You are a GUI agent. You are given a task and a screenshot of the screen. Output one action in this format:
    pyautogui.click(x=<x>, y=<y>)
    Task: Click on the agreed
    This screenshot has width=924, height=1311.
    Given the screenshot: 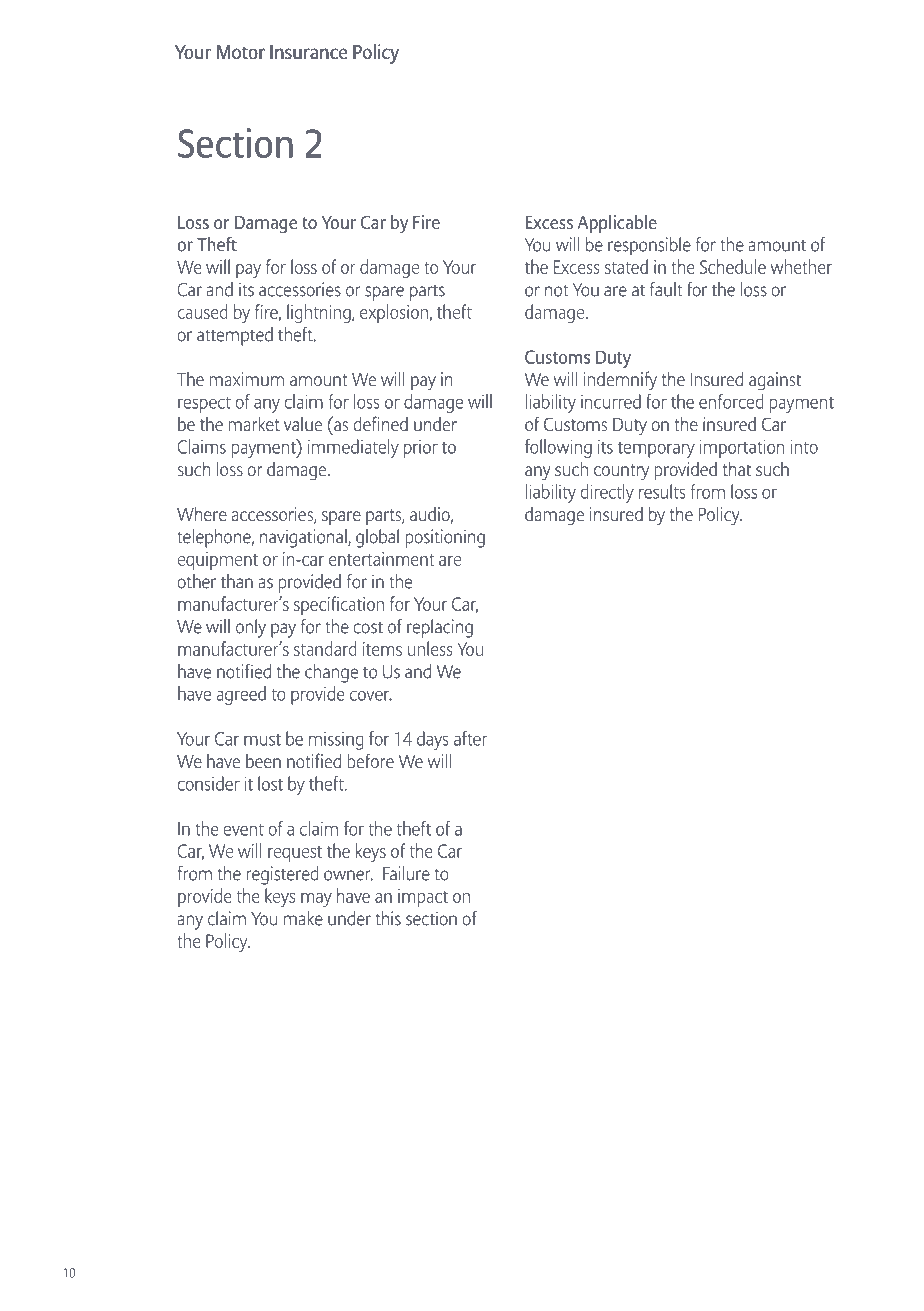 What is the action you would take?
    pyautogui.click(x=241, y=695)
